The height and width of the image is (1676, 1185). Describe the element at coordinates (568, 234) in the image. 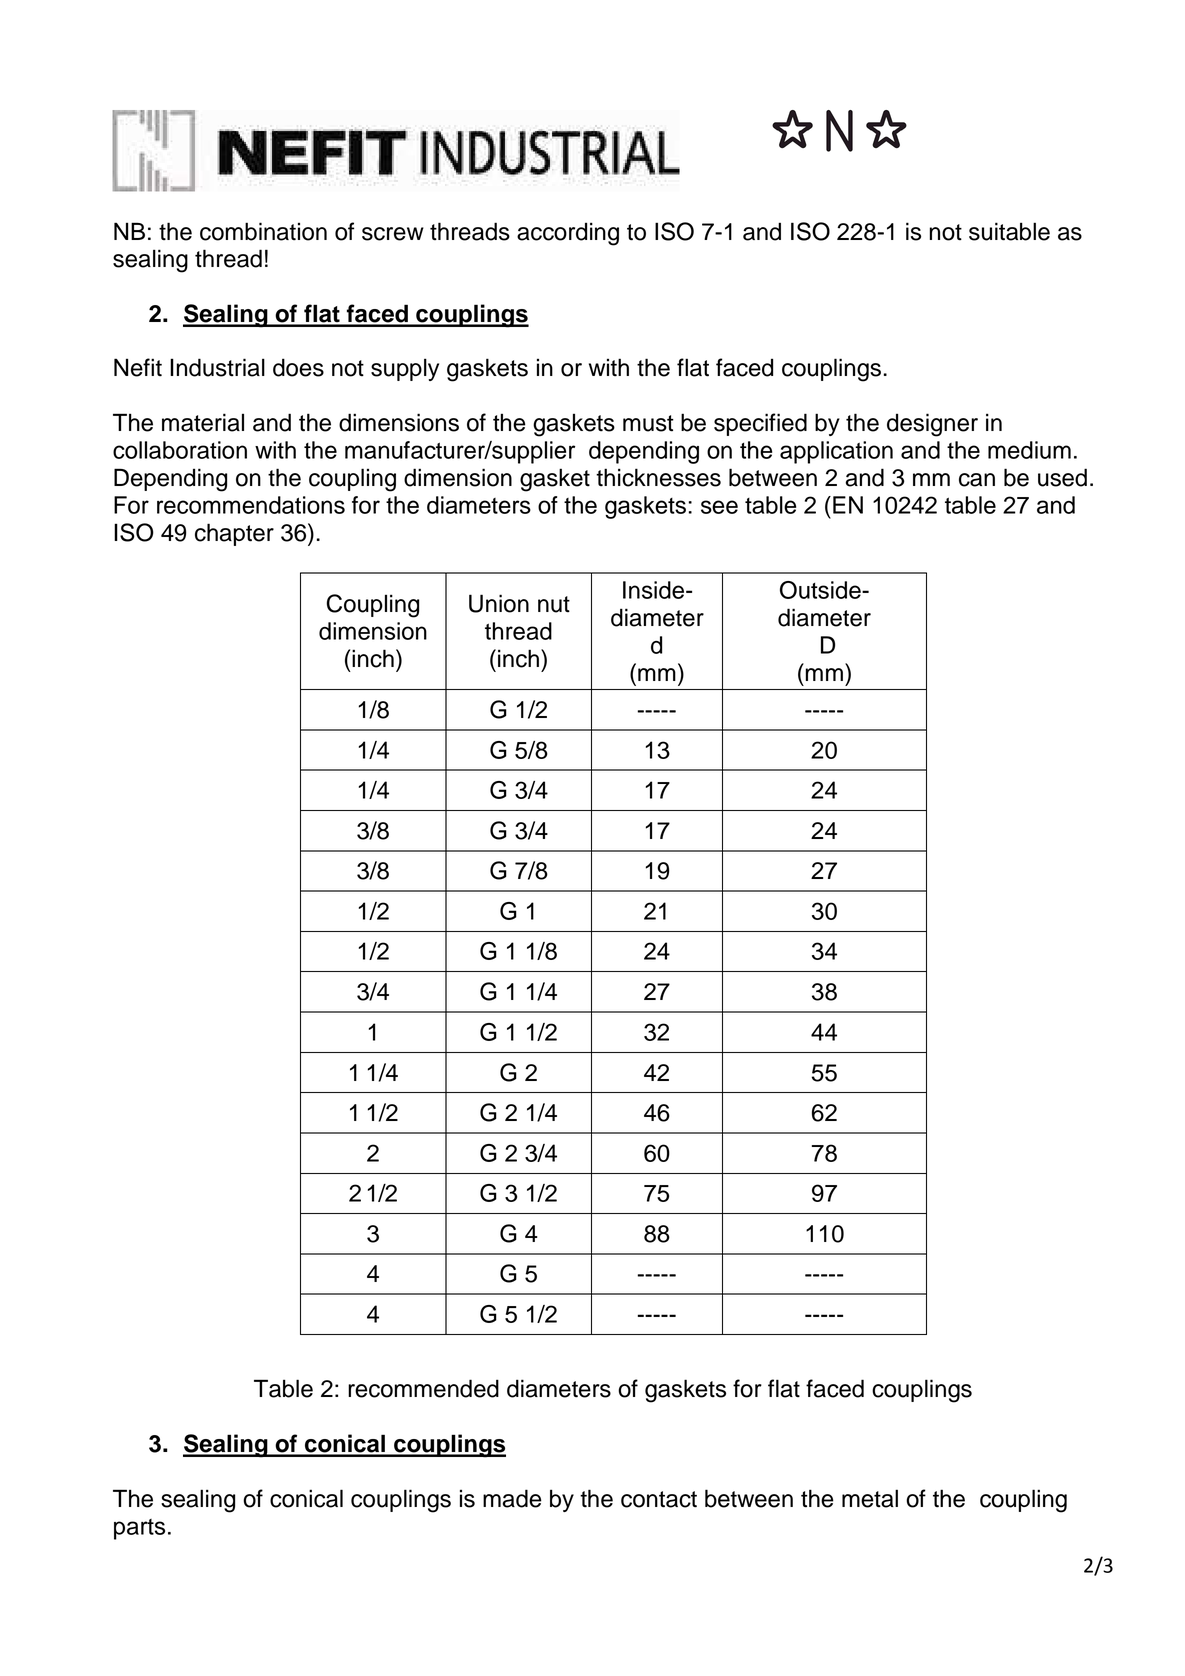

I see `according` at that location.
